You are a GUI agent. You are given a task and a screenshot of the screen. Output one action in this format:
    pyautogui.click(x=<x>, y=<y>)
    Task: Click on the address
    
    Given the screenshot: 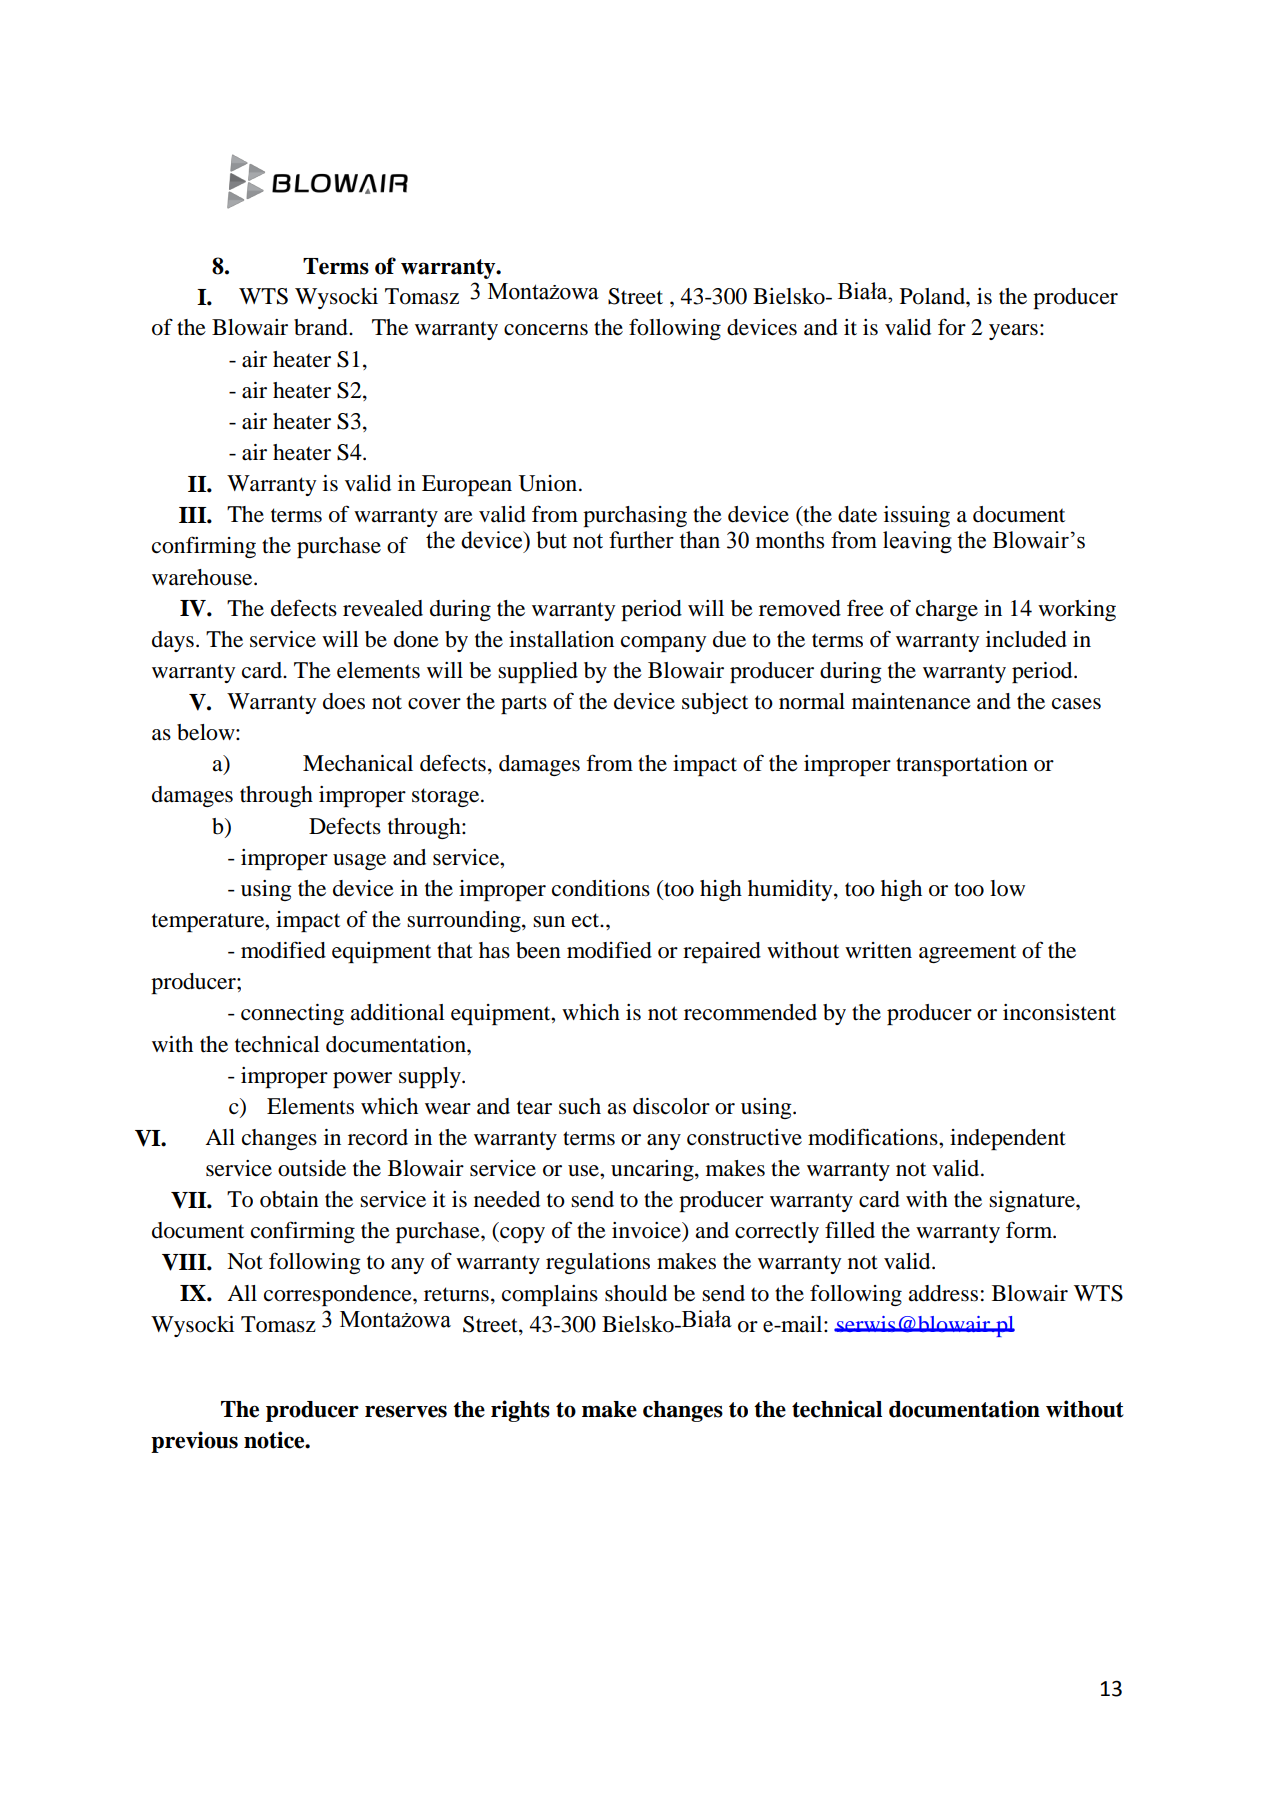 What is the action you would take?
    pyautogui.click(x=943, y=1293)
